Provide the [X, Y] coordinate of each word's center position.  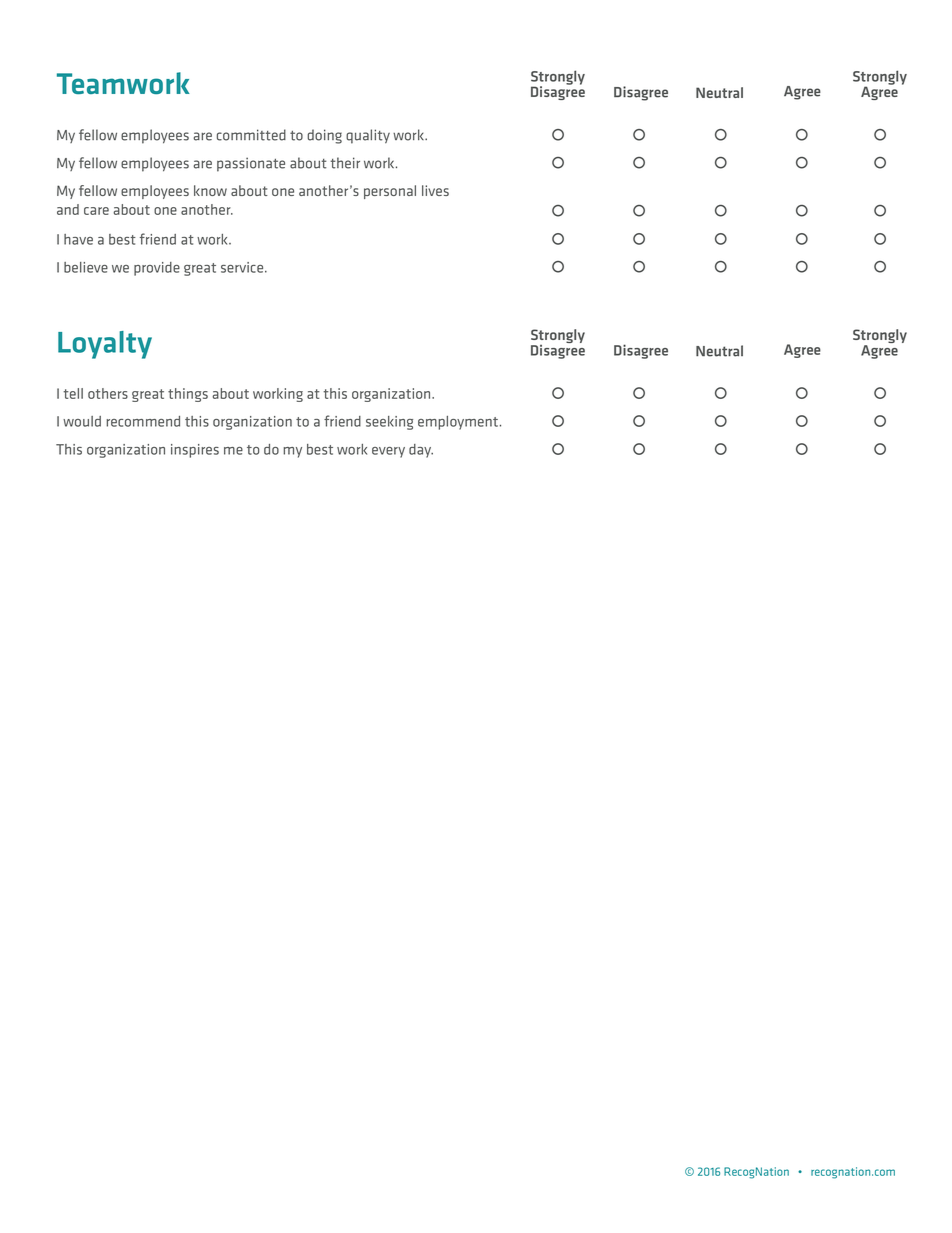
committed [251, 135]
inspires [195, 451]
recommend [143, 421]
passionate [251, 164]
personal [390, 192]
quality [368, 136]
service [243, 267]
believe [86, 267]
